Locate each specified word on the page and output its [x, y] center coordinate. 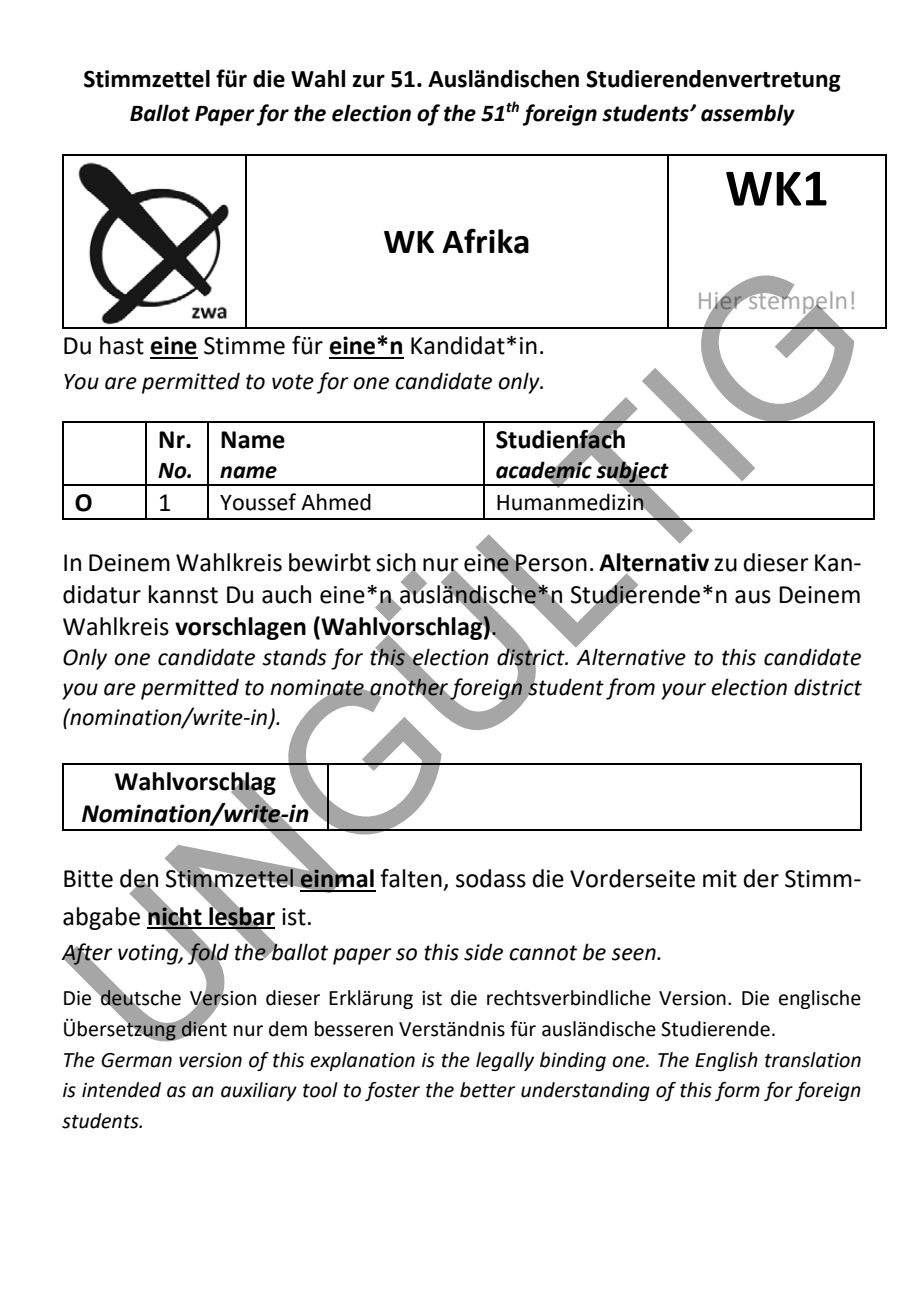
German [136, 1060]
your [683, 691]
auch [286, 594]
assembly [748, 115]
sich [396, 563]
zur [368, 81]
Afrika [485, 241]
